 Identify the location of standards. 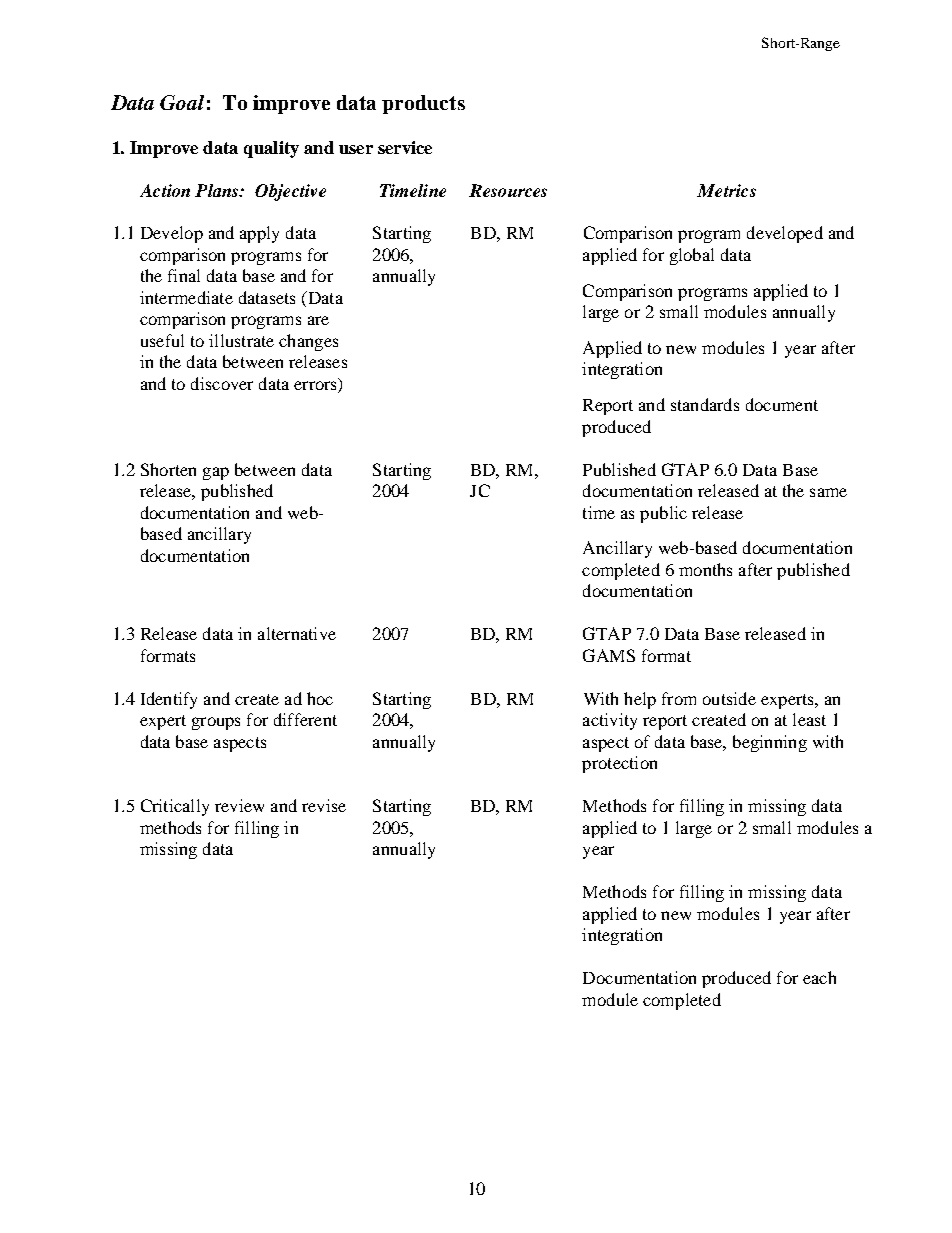
(705, 404).
